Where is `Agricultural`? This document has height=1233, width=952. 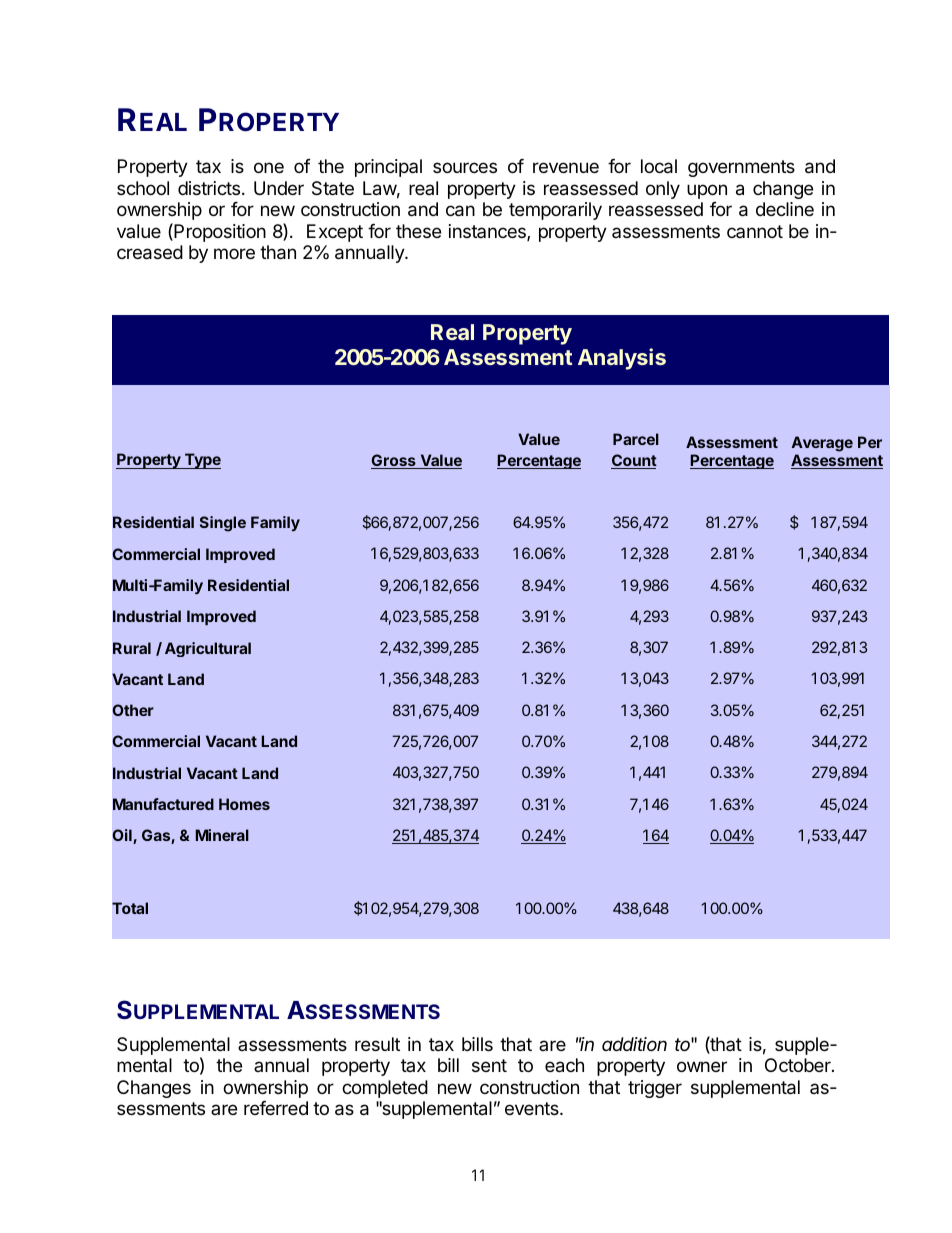 Agricultural is located at coordinates (208, 649).
